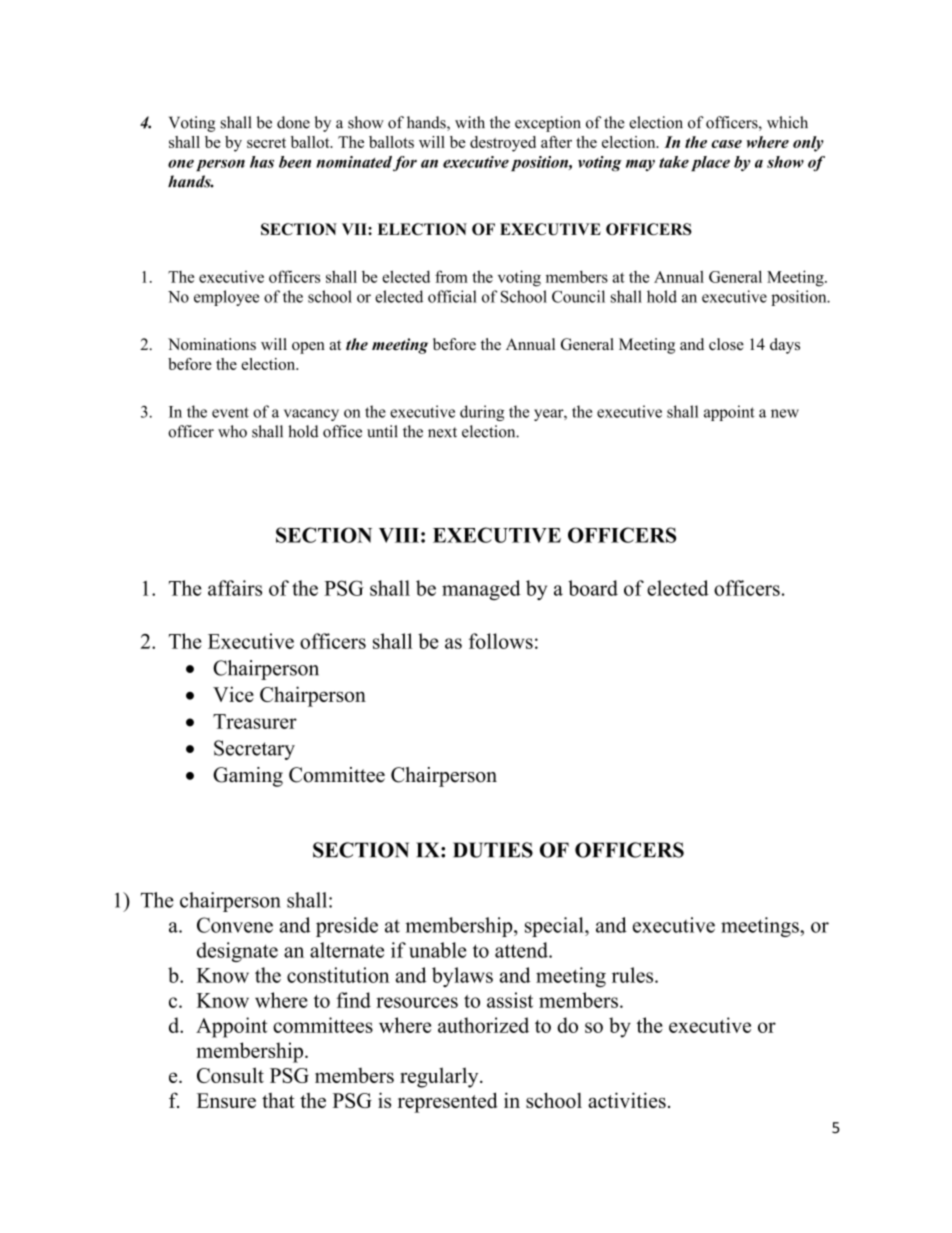 This page has width=952, height=1233. Describe the element at coordinates (501, 641) in the page. I see `follows` at that location.
